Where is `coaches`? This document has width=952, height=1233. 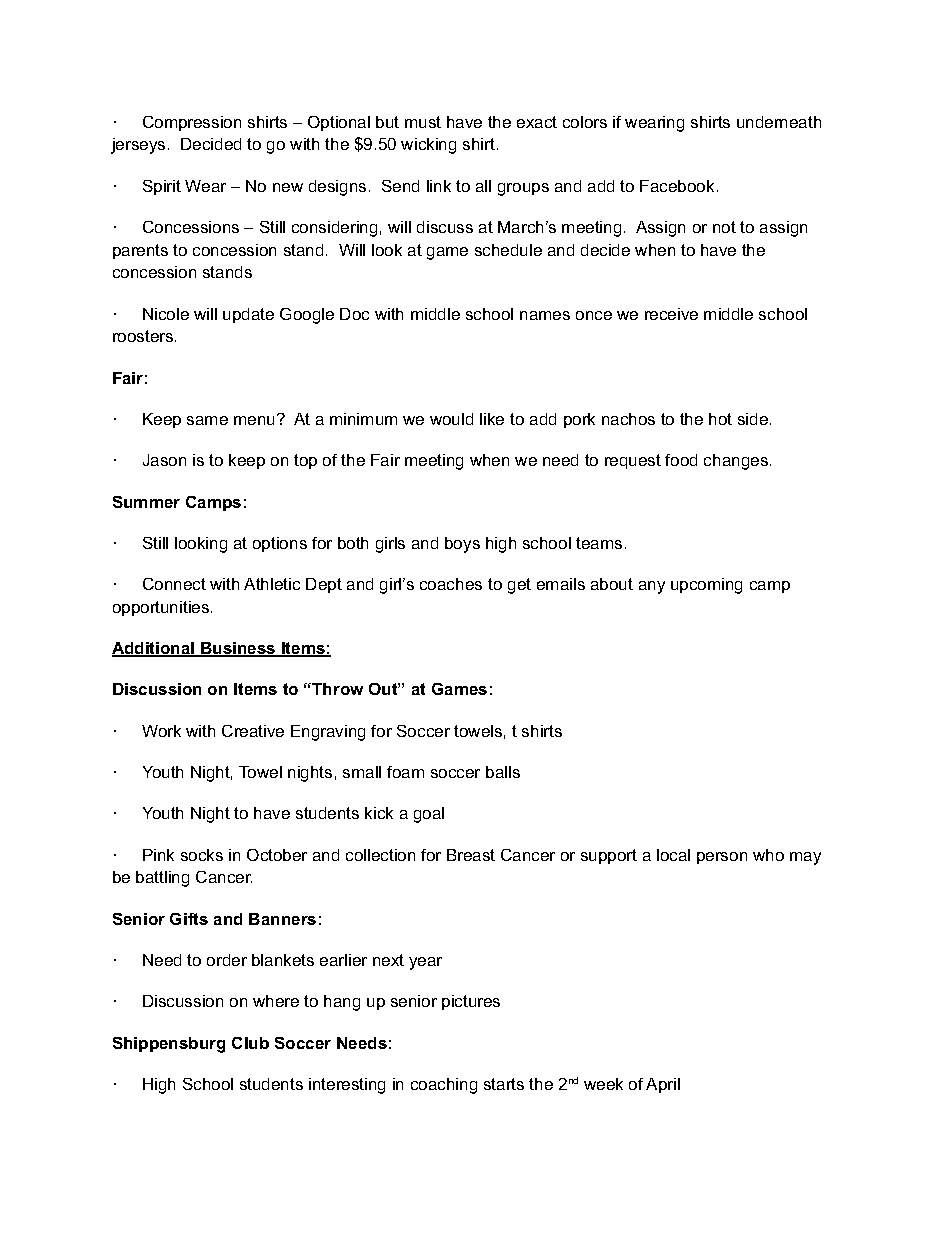
coaches is located at coordinates (451, 584).
